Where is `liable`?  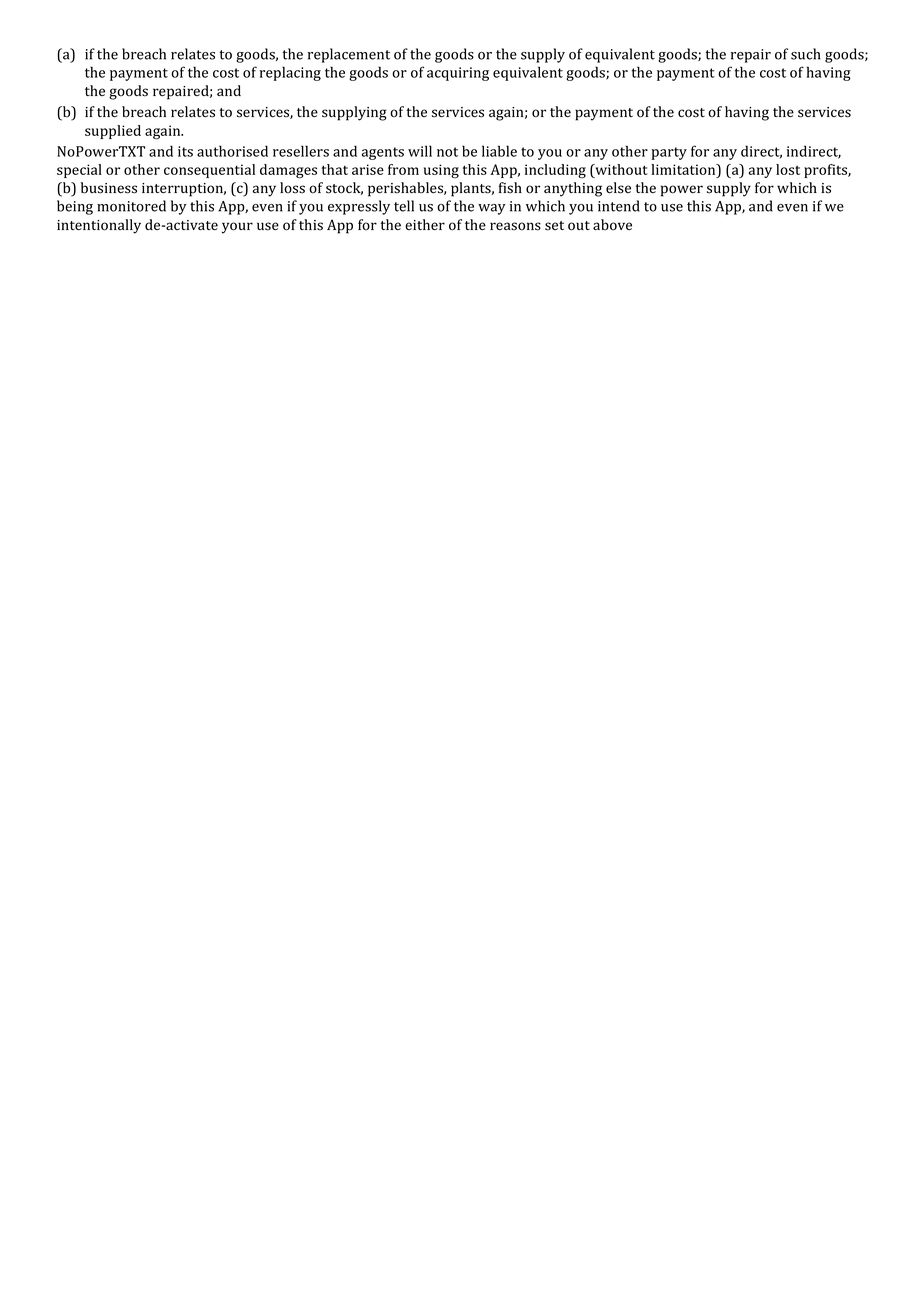 liable is located at coordinates (499, 151).
